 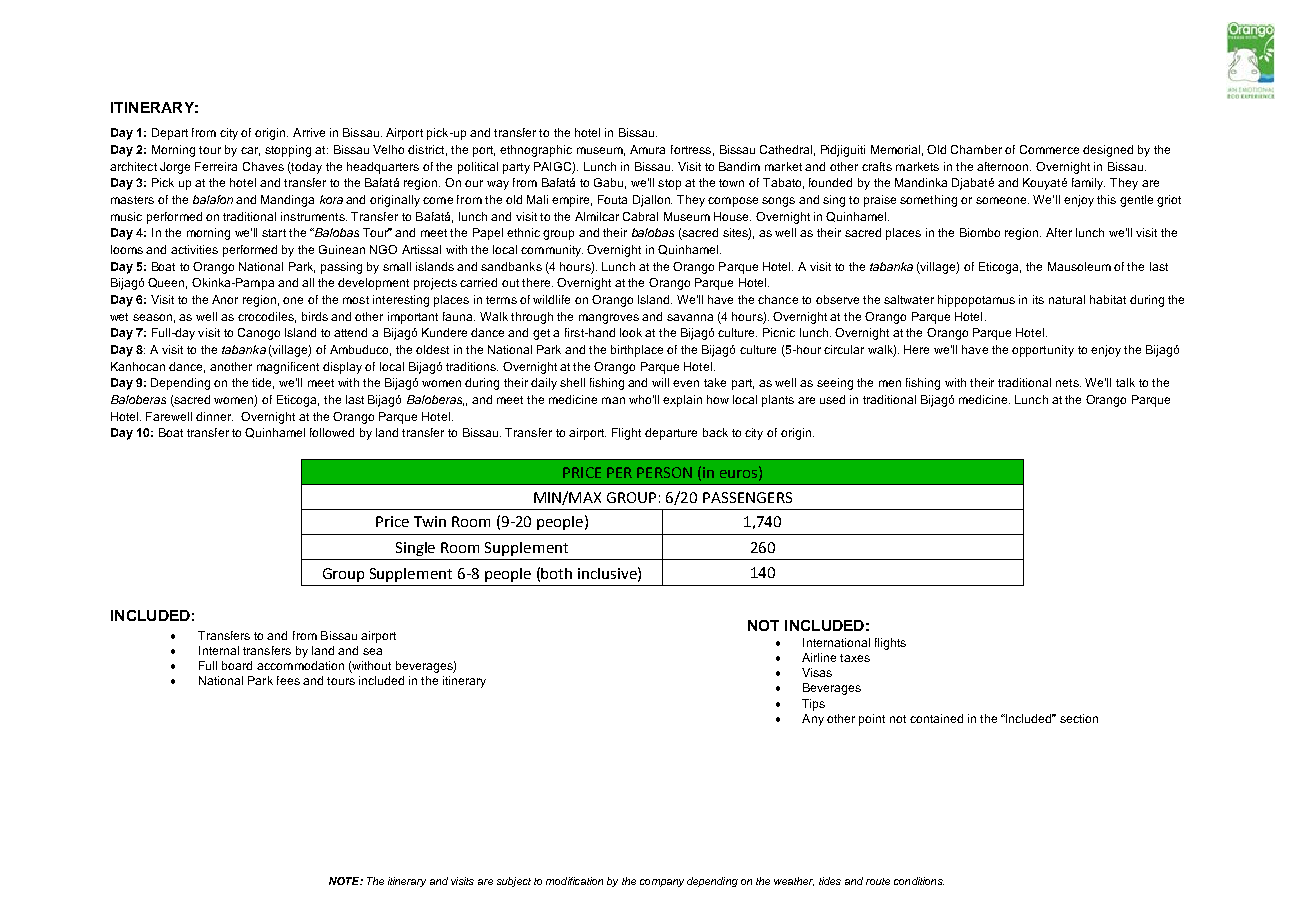 I want to click on Commerce, so click(x=1049, y=149).
